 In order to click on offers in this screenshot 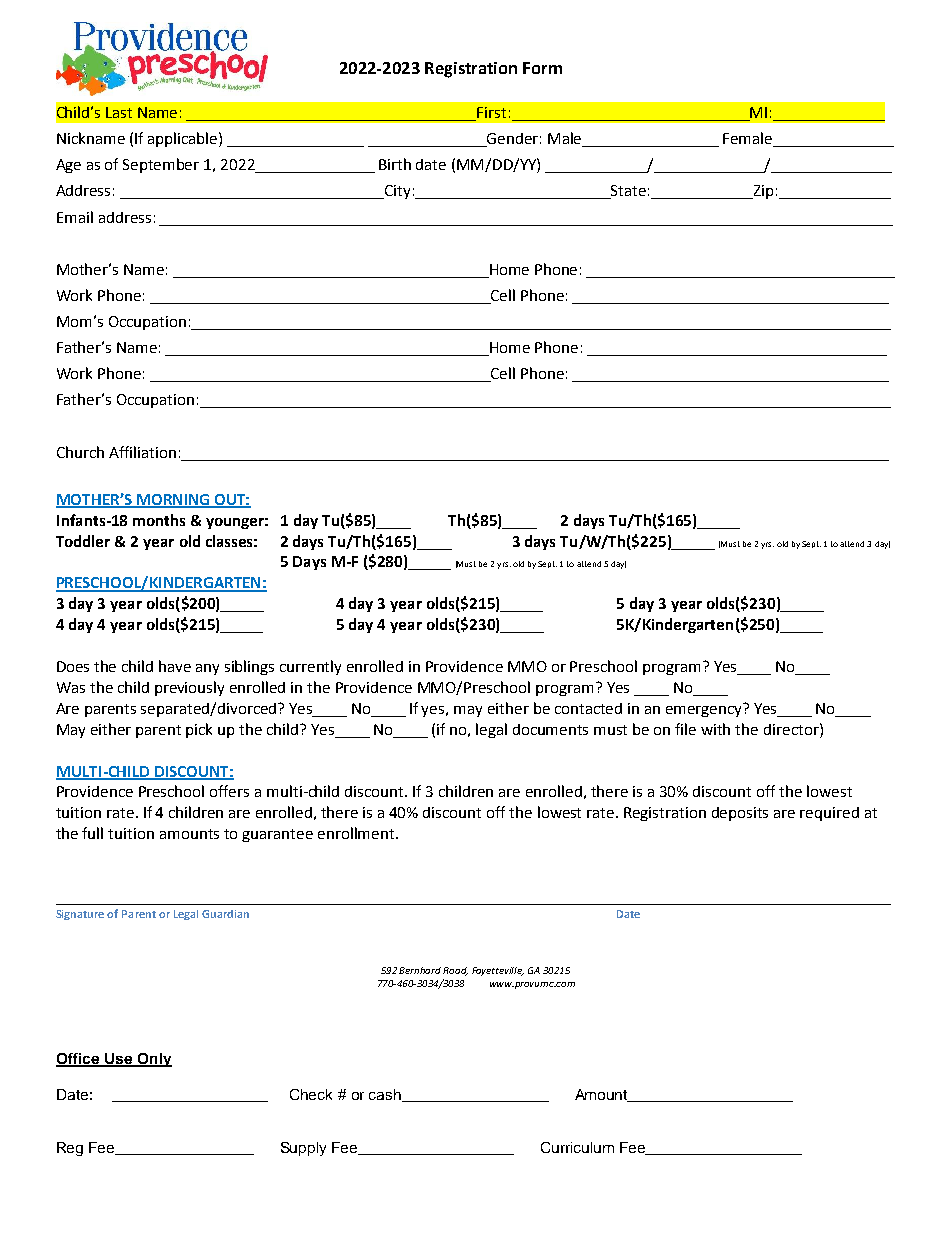, I will do `click(229, 791)`.
